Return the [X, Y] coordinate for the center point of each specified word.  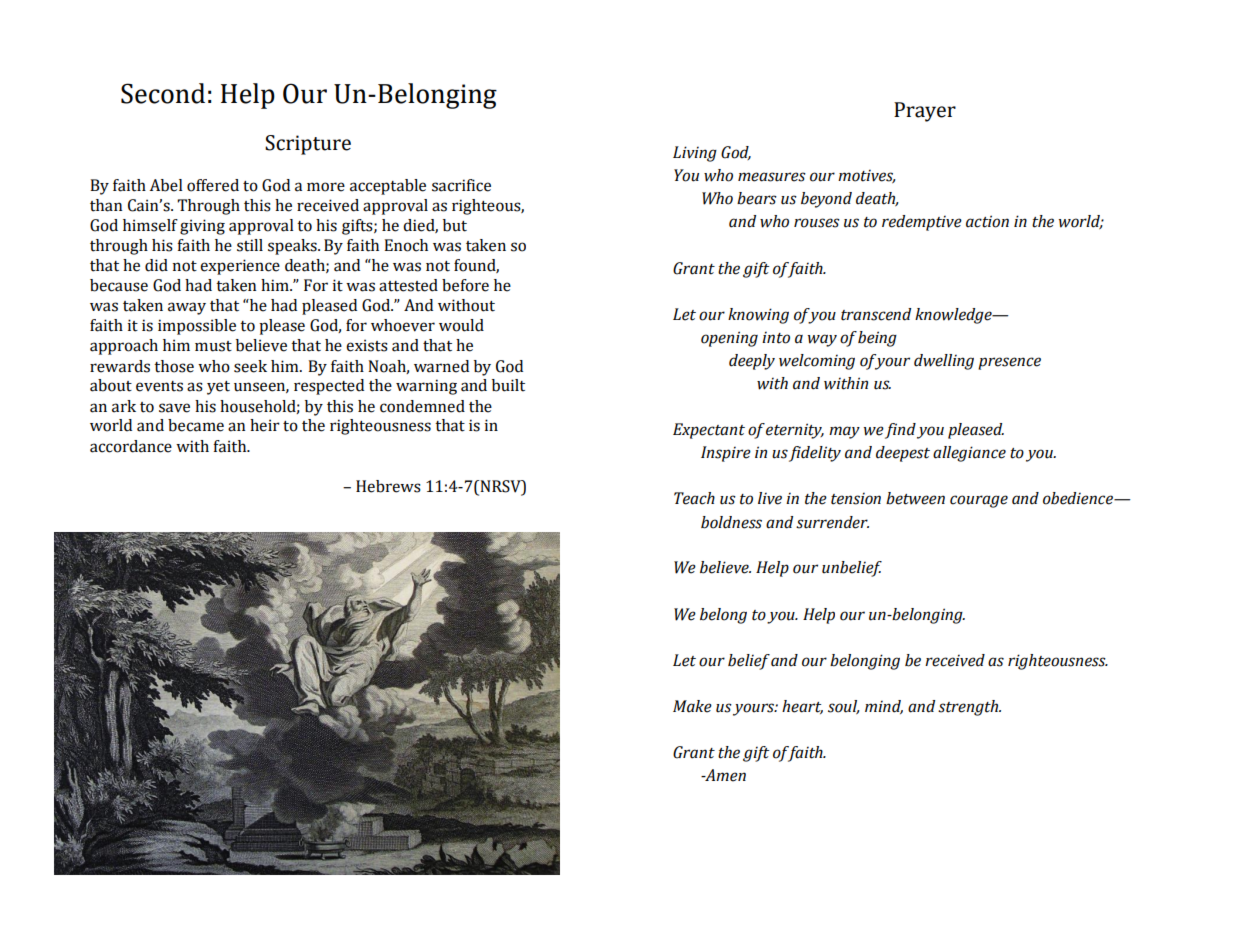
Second [163, 93]
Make [692, 706]
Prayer [925, 112]
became [196, 425]
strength [969, 708]
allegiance [969, 454]
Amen [724, 775]
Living [695, 154]
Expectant [709, 431]
